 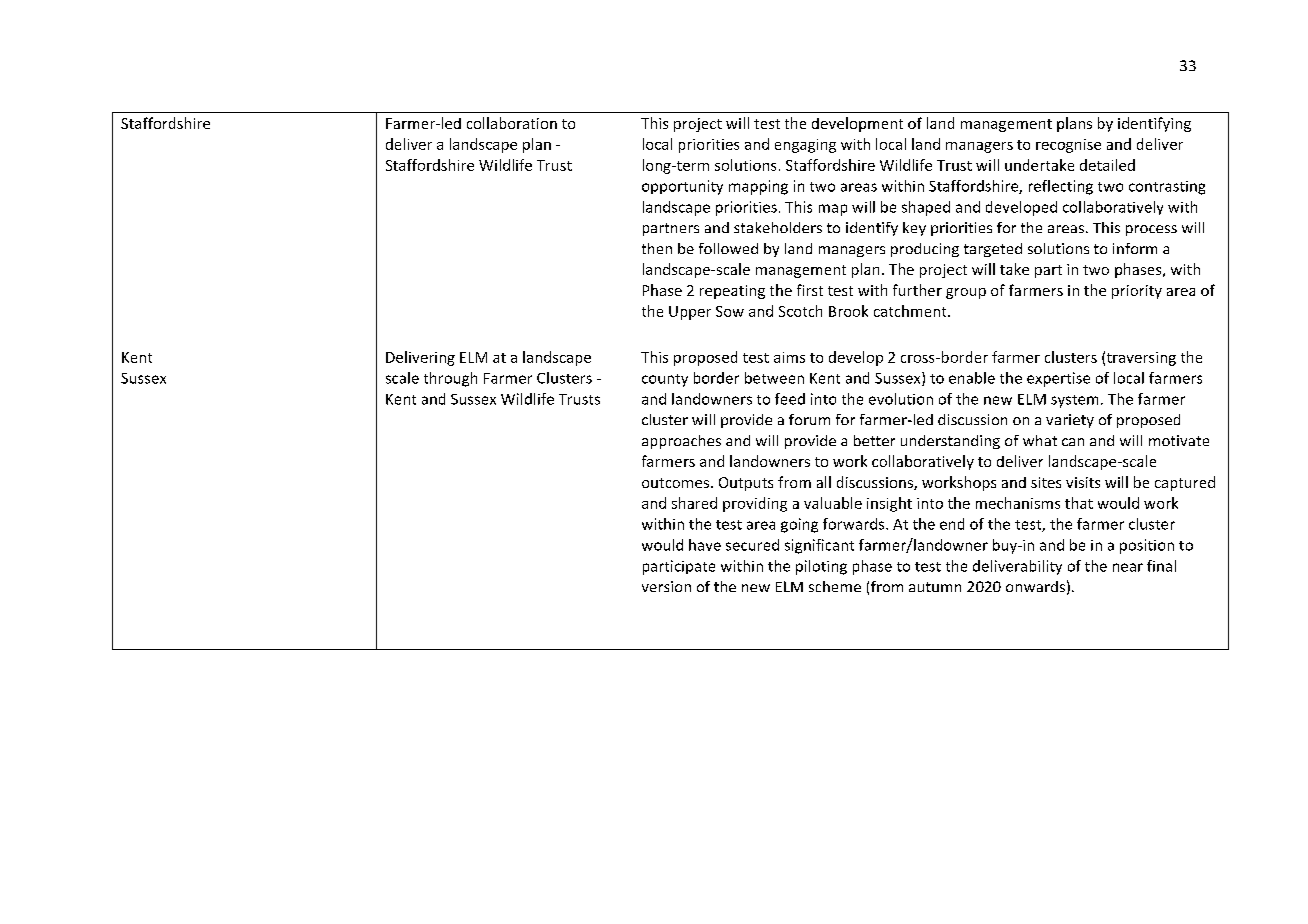 I want to click on piloting, so click(x=821, y=567).
